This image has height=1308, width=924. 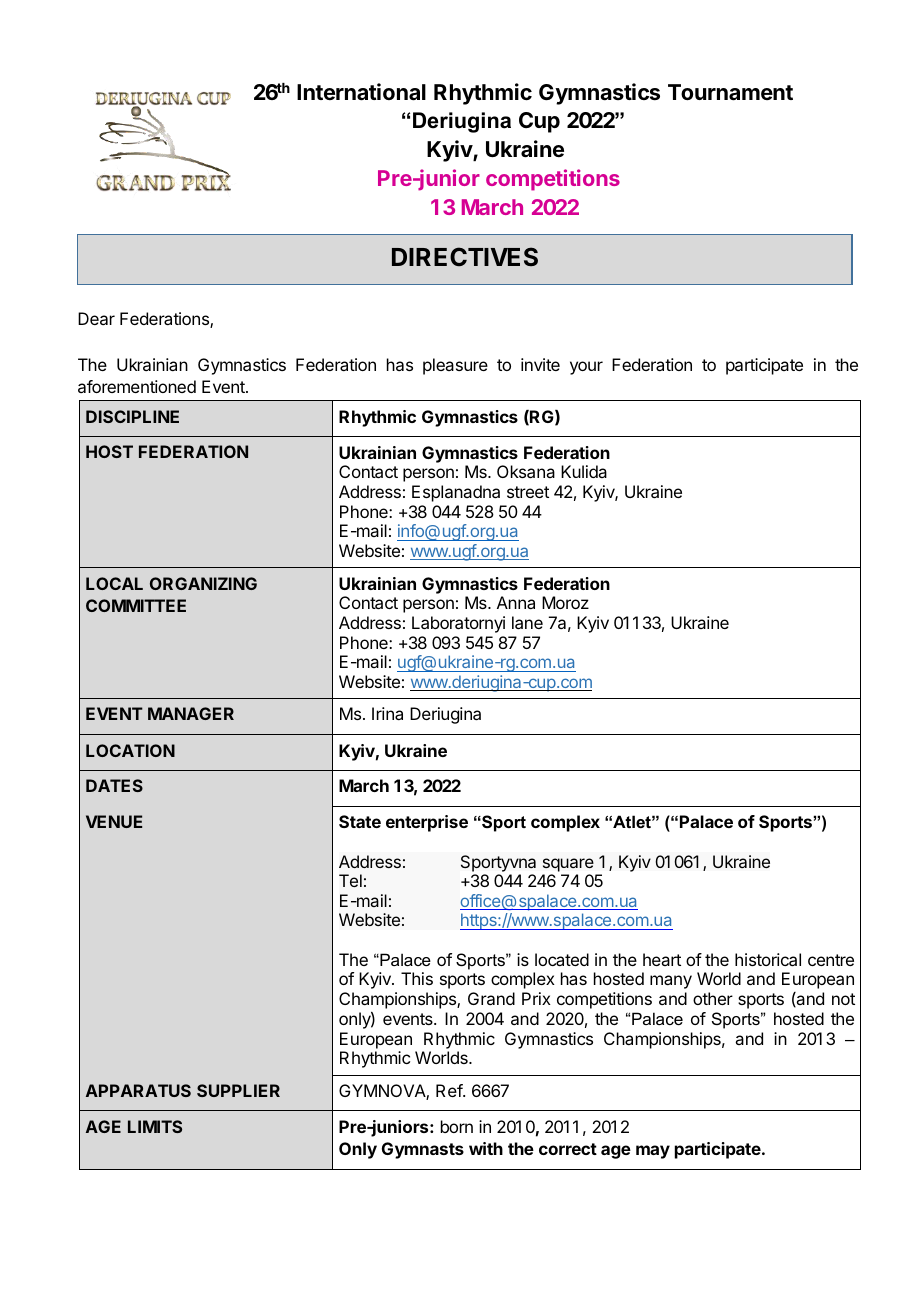 What do you see at coordinates (768, 959) in the image?
I see `historical` at bounding box center [768, 959].
